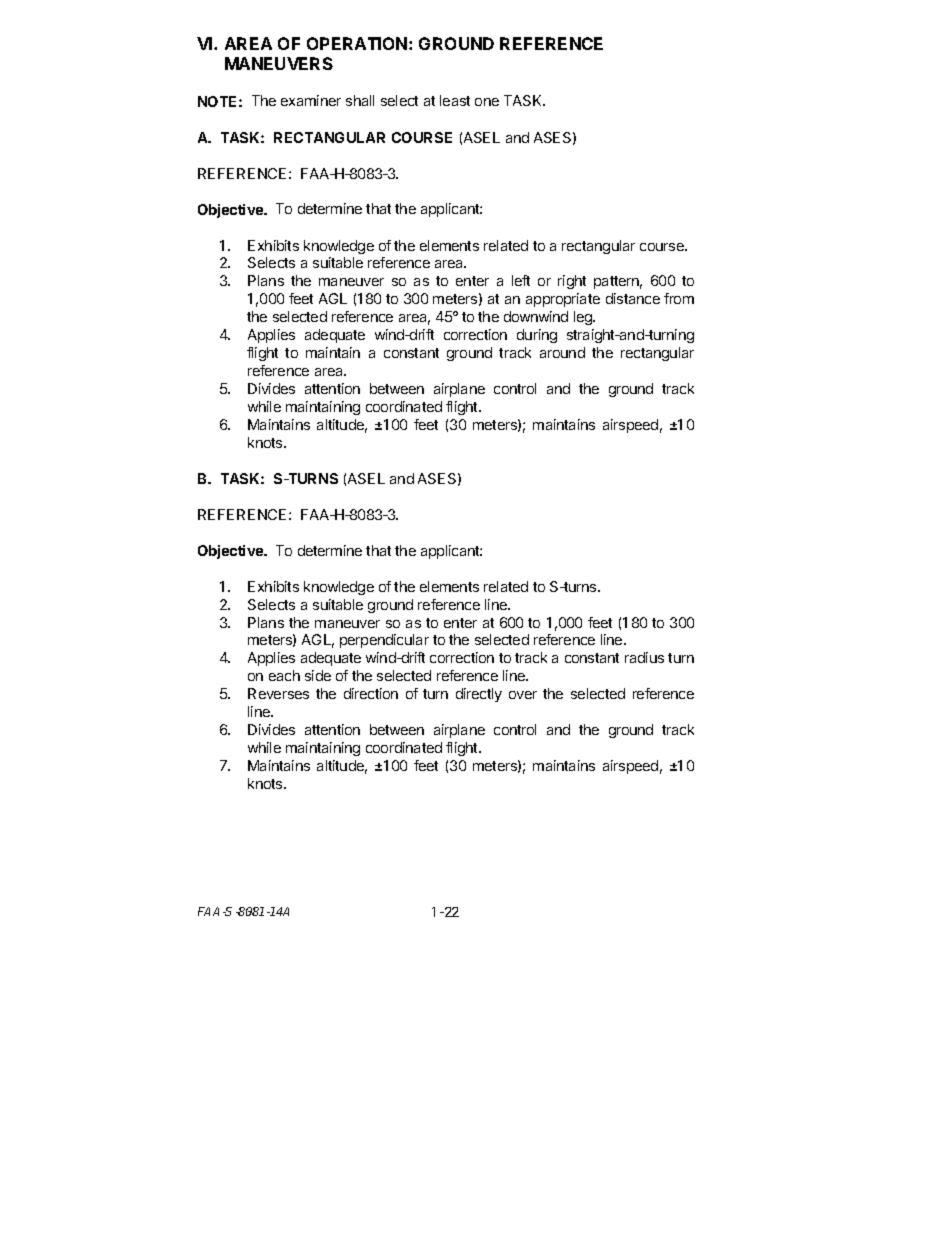  What do you see at coordinates (479, 695) in the screenshot?
I see `directly` at bounding box center [479, 695].
